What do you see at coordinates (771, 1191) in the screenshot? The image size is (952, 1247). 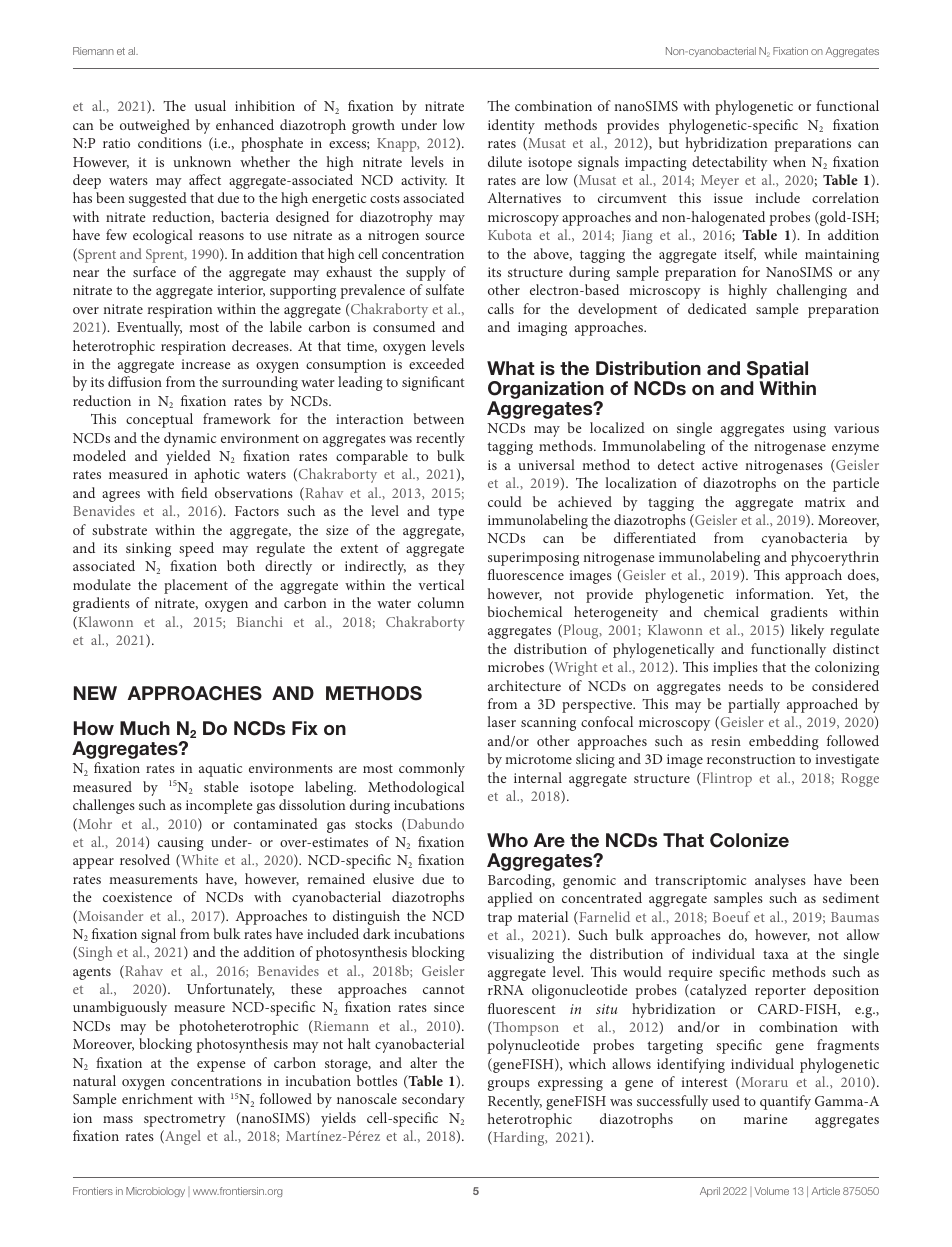 I see `Volume` at bounding box center [771, 1191].
